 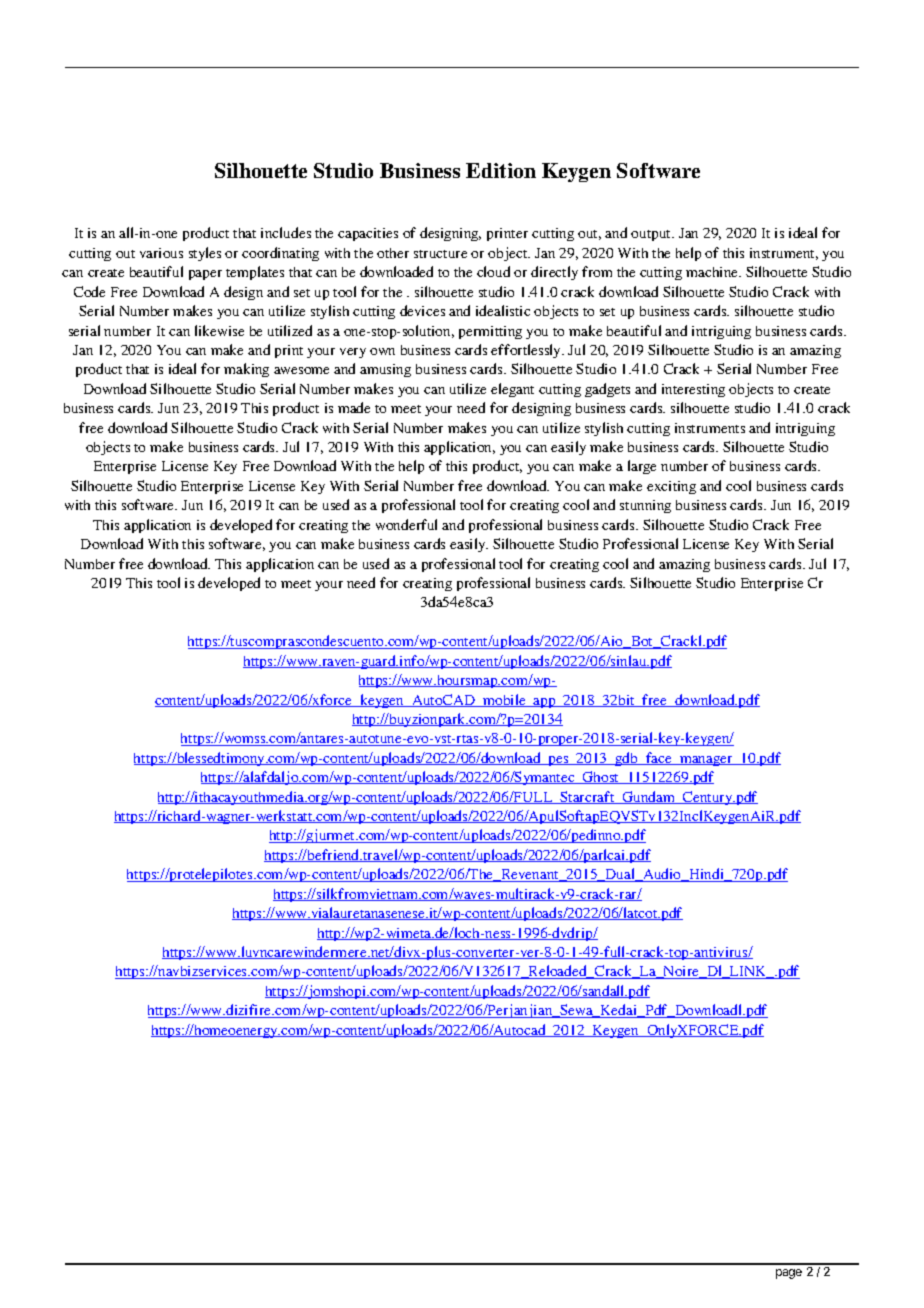 I want to click on structure, so click(x=440, y=254).
